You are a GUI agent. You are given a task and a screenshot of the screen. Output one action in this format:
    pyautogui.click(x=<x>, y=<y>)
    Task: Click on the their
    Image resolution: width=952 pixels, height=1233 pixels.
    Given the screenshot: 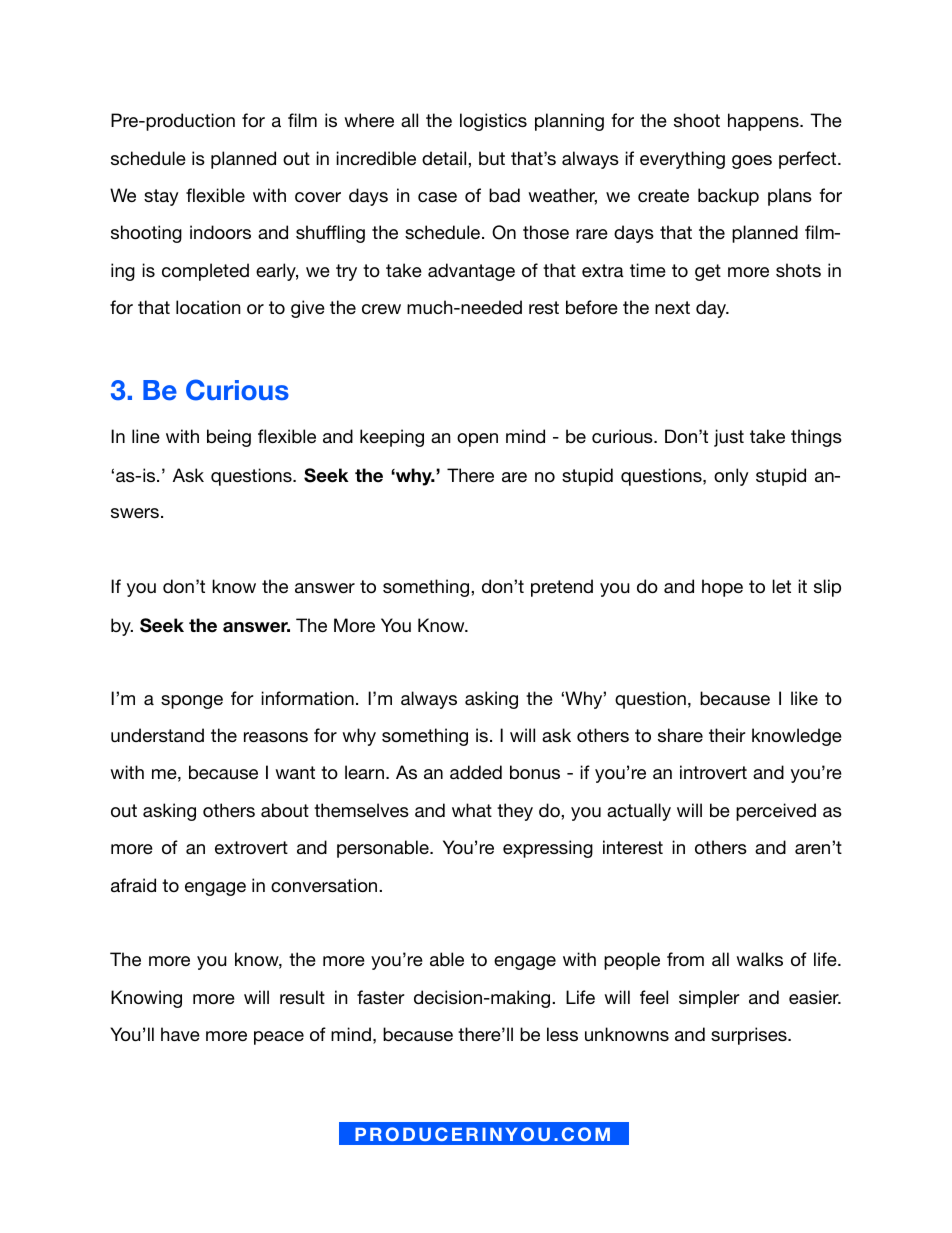 What is the action you would take?
    pyautogui.click(x=727, y=735)
